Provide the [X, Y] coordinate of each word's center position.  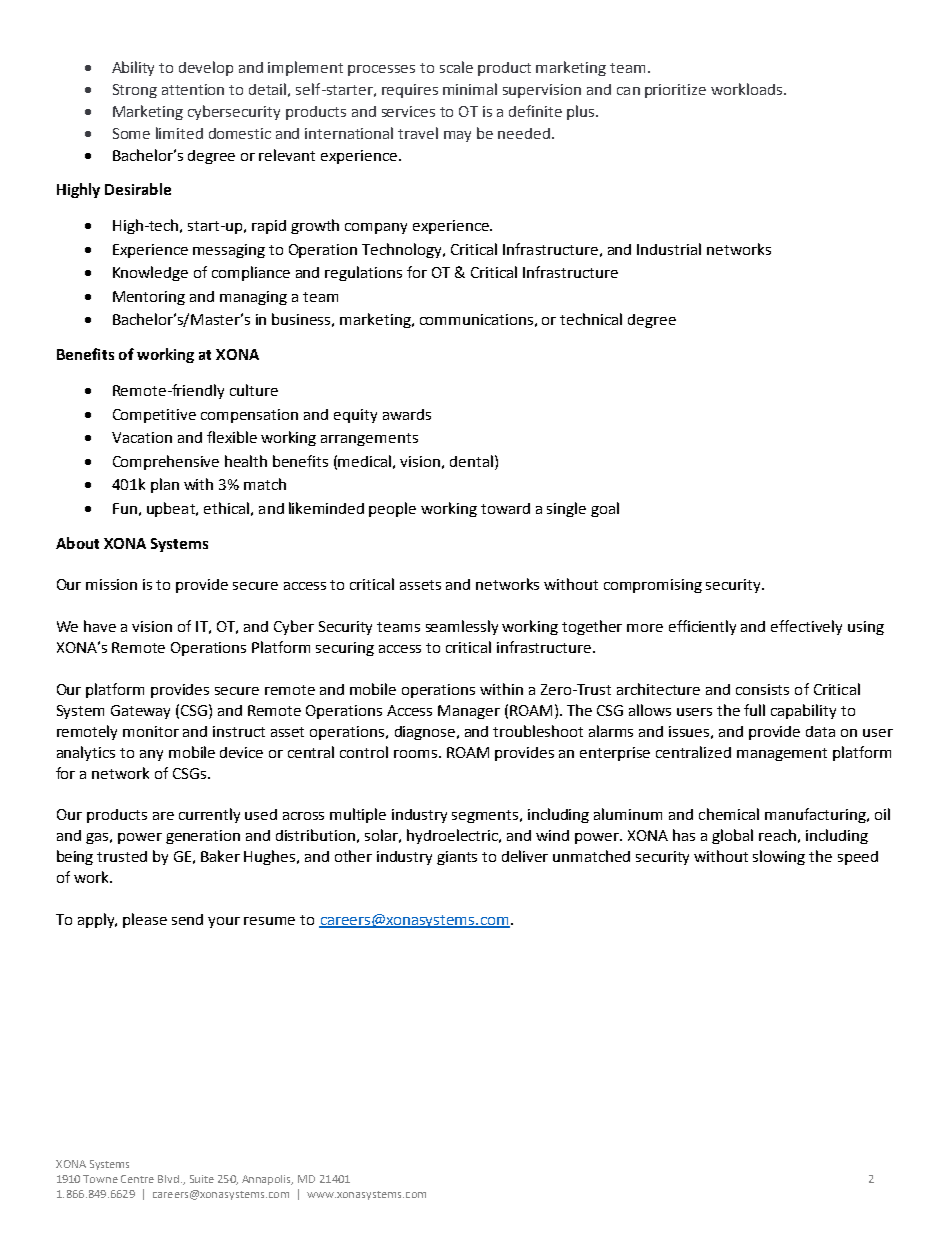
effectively [806, 627]
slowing [779, 857]
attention [193, 89]
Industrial [669, 249]
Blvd [168, 1179]
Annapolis [267, 1180]
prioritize [675, 91]
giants [457, 858]
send [187, 919]
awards [407, 414]
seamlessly [462, 627]
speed [858, 858]
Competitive [154, 416]
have [100, 626]
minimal [470, 89]
